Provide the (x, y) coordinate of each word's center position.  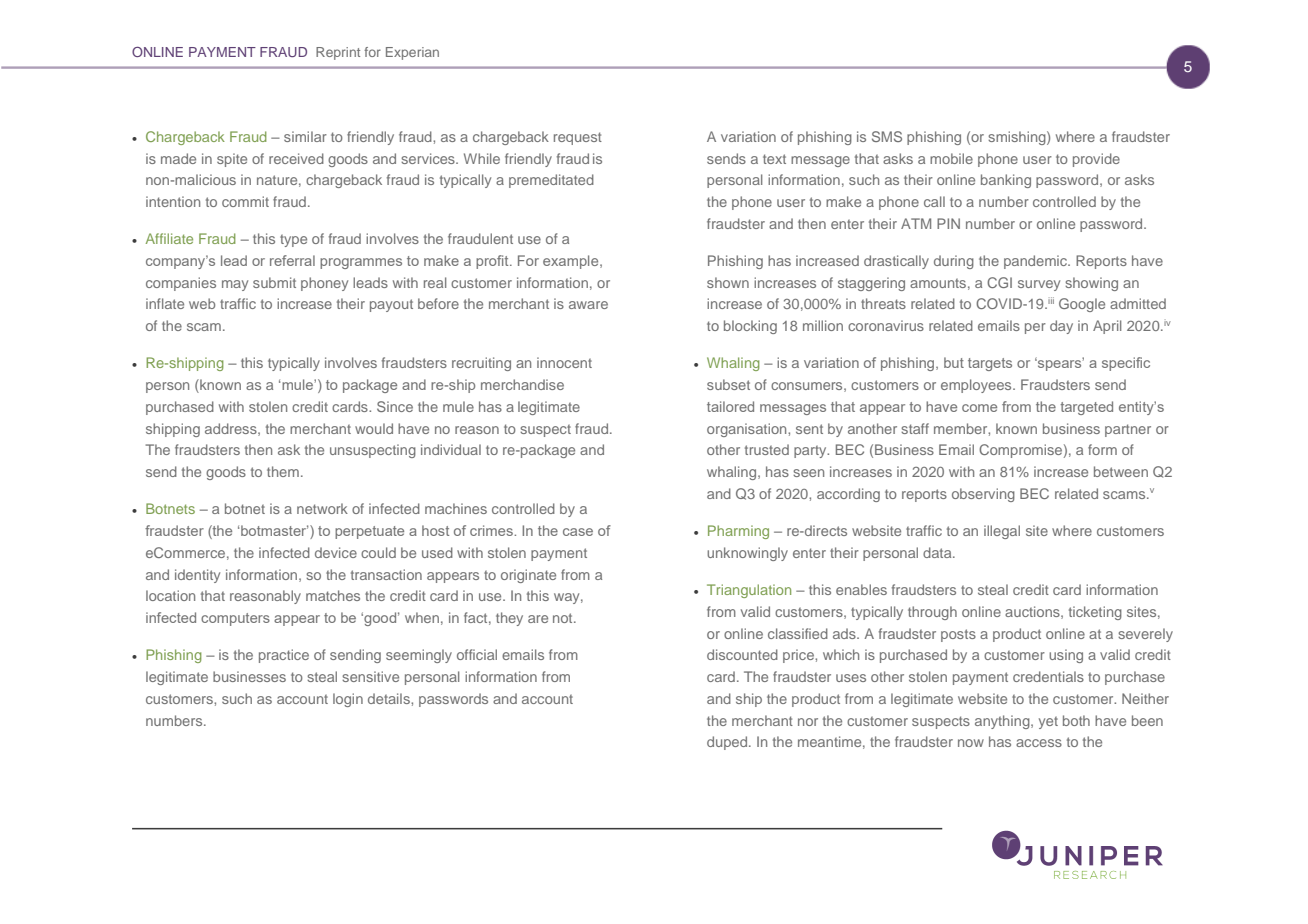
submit (274, 282)
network (322, 508)
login (348, 700)
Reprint (338, 53)
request (578, 138)
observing (983, 495)
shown (728, 282)
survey (1039, 285)
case (578, 532)
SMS (887, 136)
